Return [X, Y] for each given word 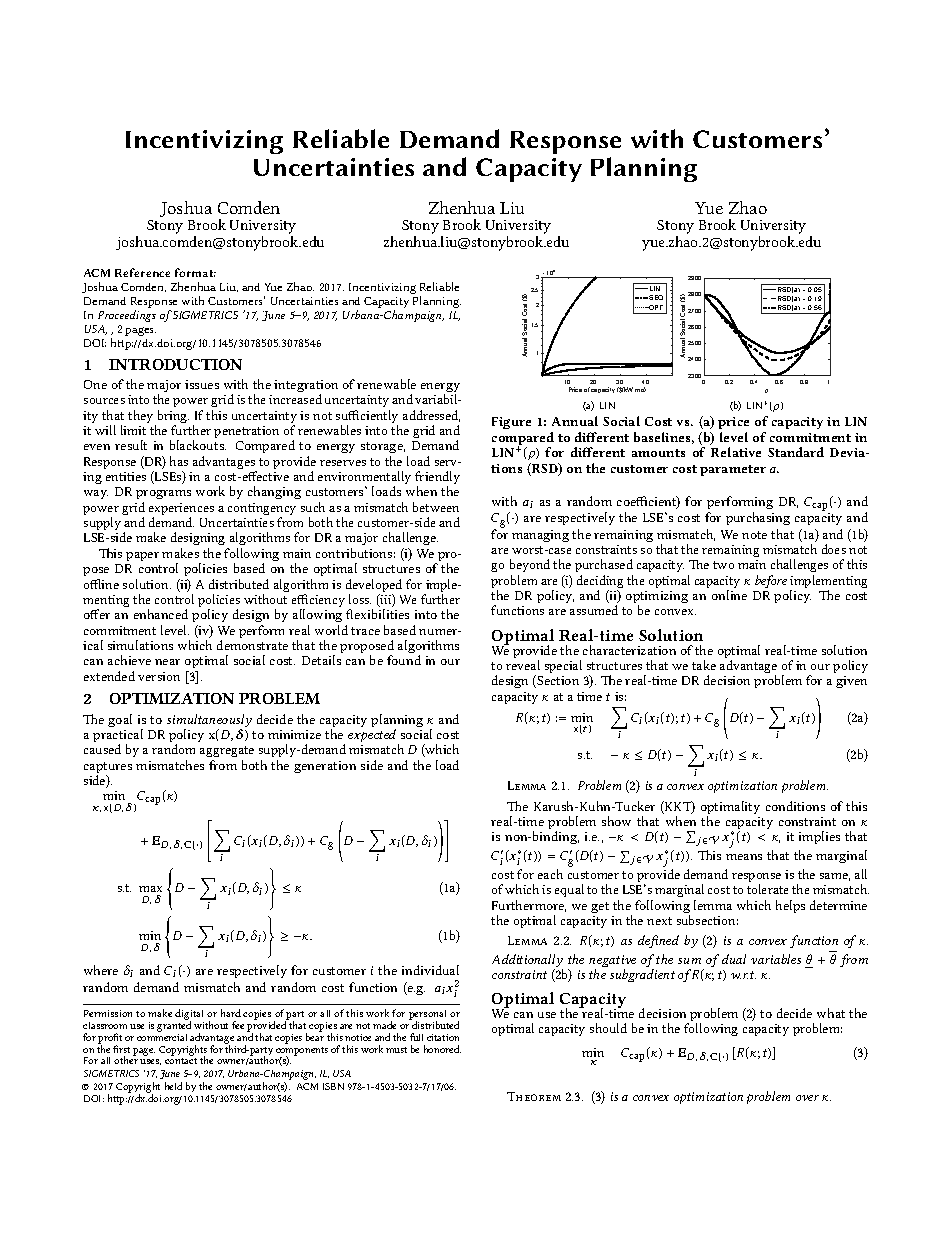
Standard [796, 452]
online [729, 595]
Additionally [527, 962]
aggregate [227, 753]
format [195, 272]
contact [181, 1061]
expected [373, 737]
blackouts [198, 445]
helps [790, 906]
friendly [437, 479]
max [150, 891]
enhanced [161, 614]
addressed [431, 416]
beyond [530, 565]
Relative [736, 452]
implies [819, 837]
